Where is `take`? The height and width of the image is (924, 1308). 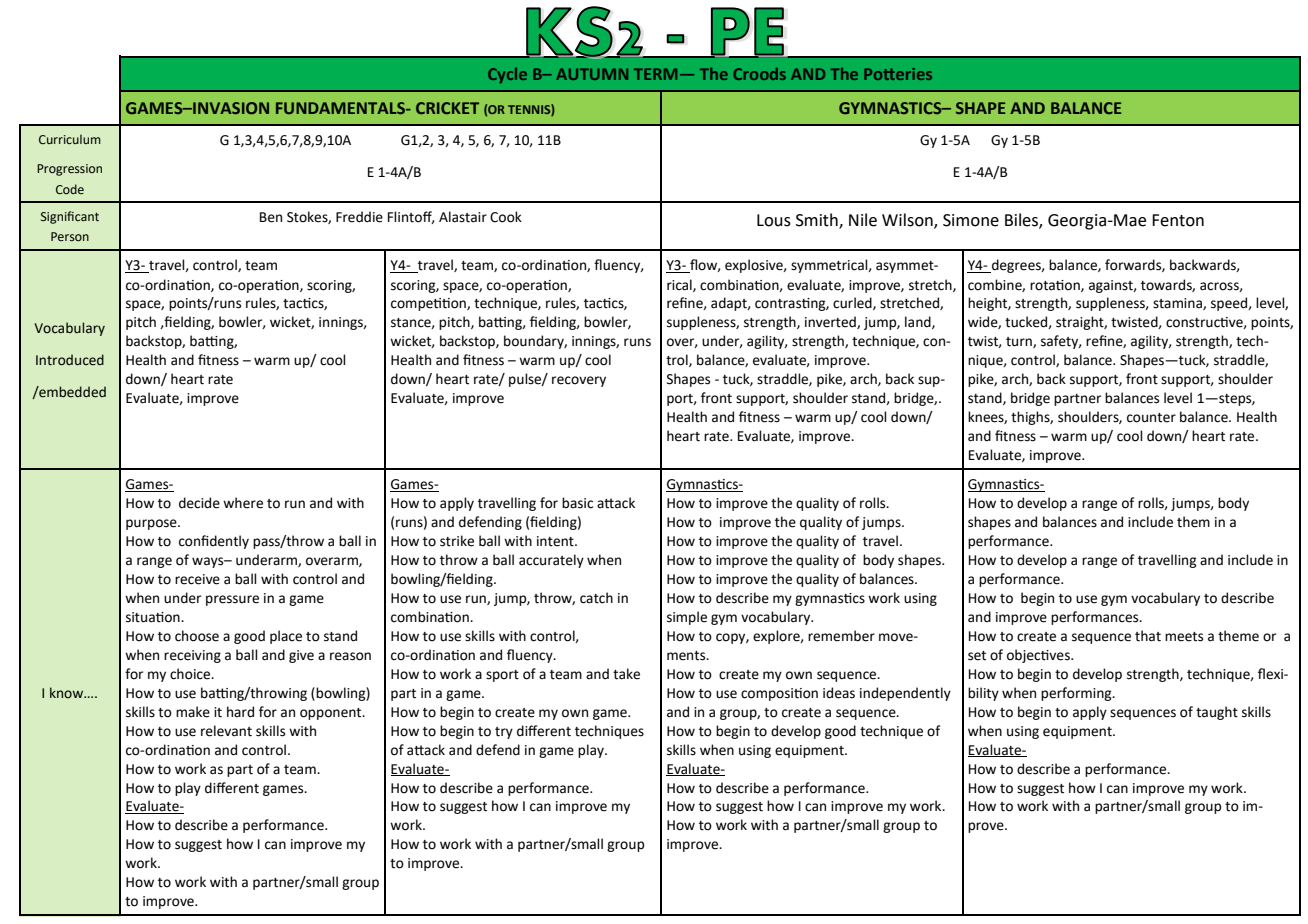
take is located at coordinates (626, 674).
